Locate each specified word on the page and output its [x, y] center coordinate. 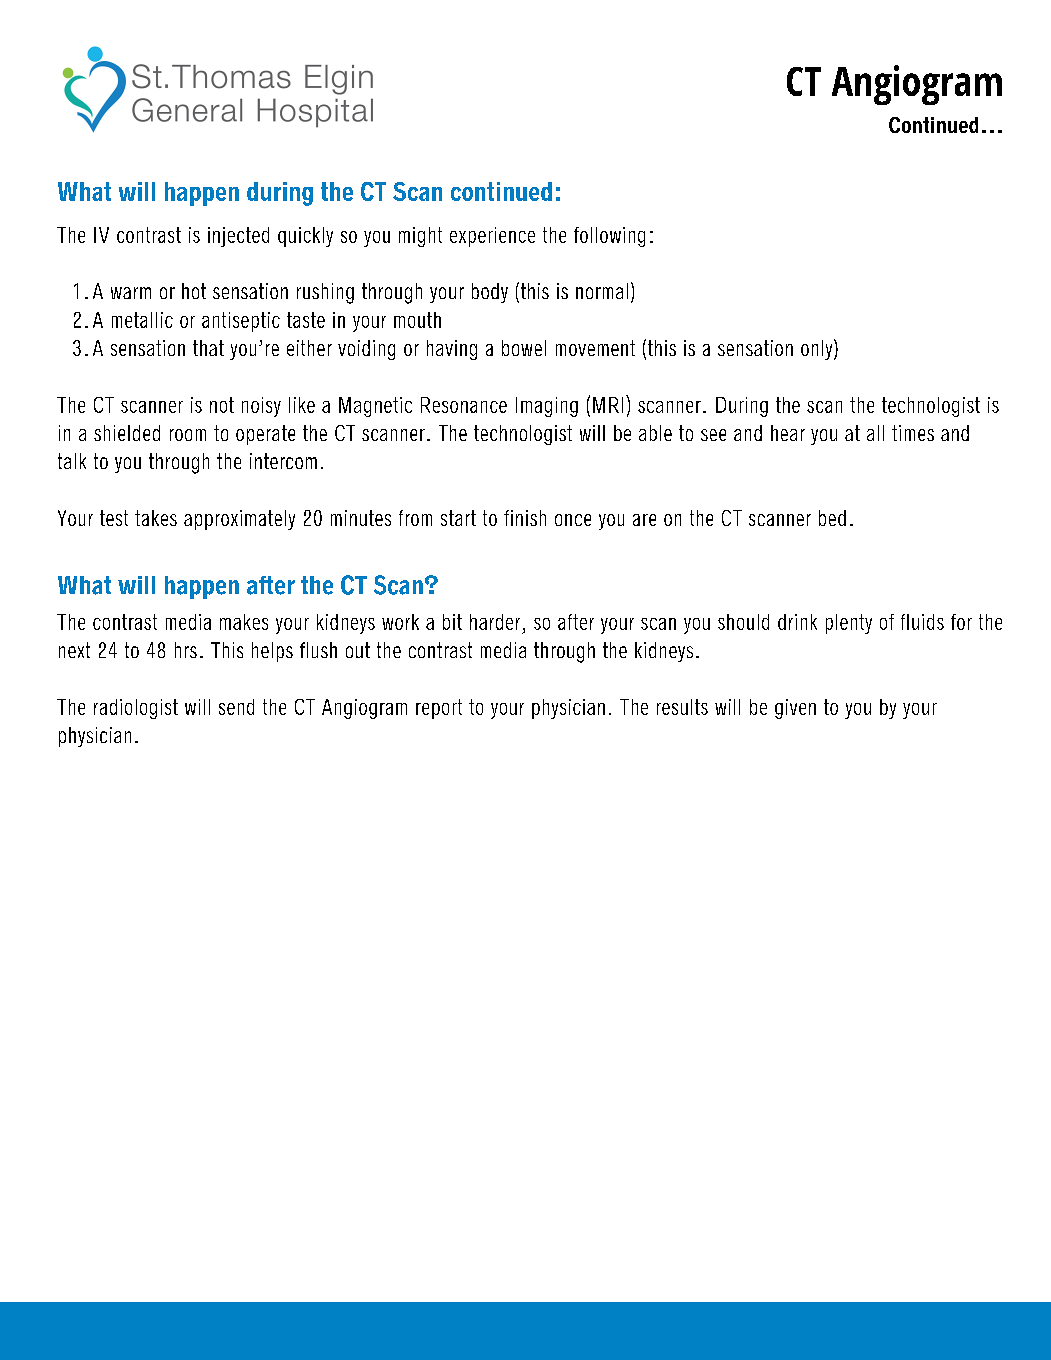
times [913, 433]
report [439, 709]
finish [525, 518]
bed [832, 518]
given [795, 709]
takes [156, 518]
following [609, 237]
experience [492, 237]
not [222, 405]
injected [238, 237]
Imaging [547, 407]
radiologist [136, 709]
